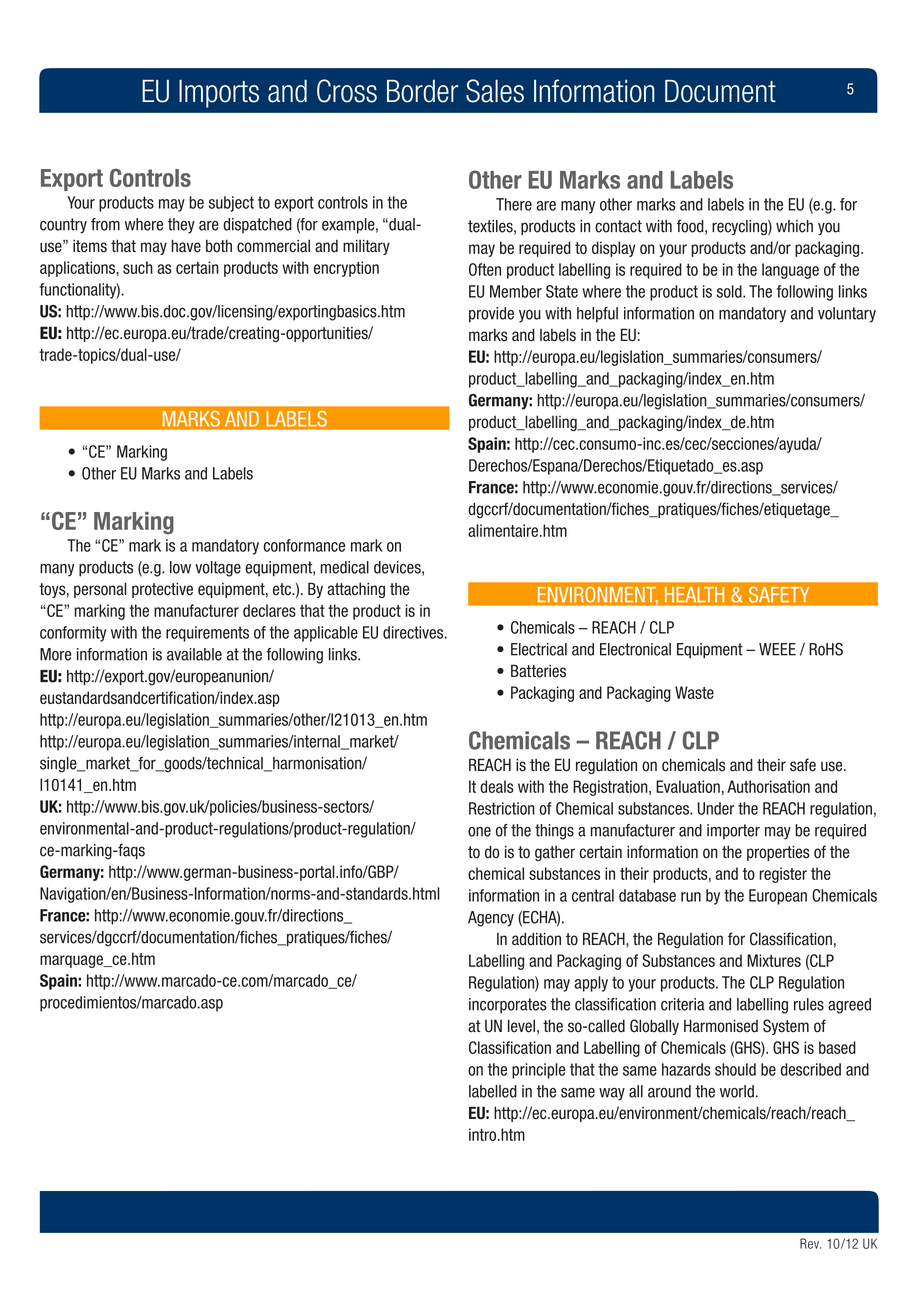  What do you see at coordinates (219, 93) in the screenshot?
I see `Imports` at bounding box center [219, 93].
